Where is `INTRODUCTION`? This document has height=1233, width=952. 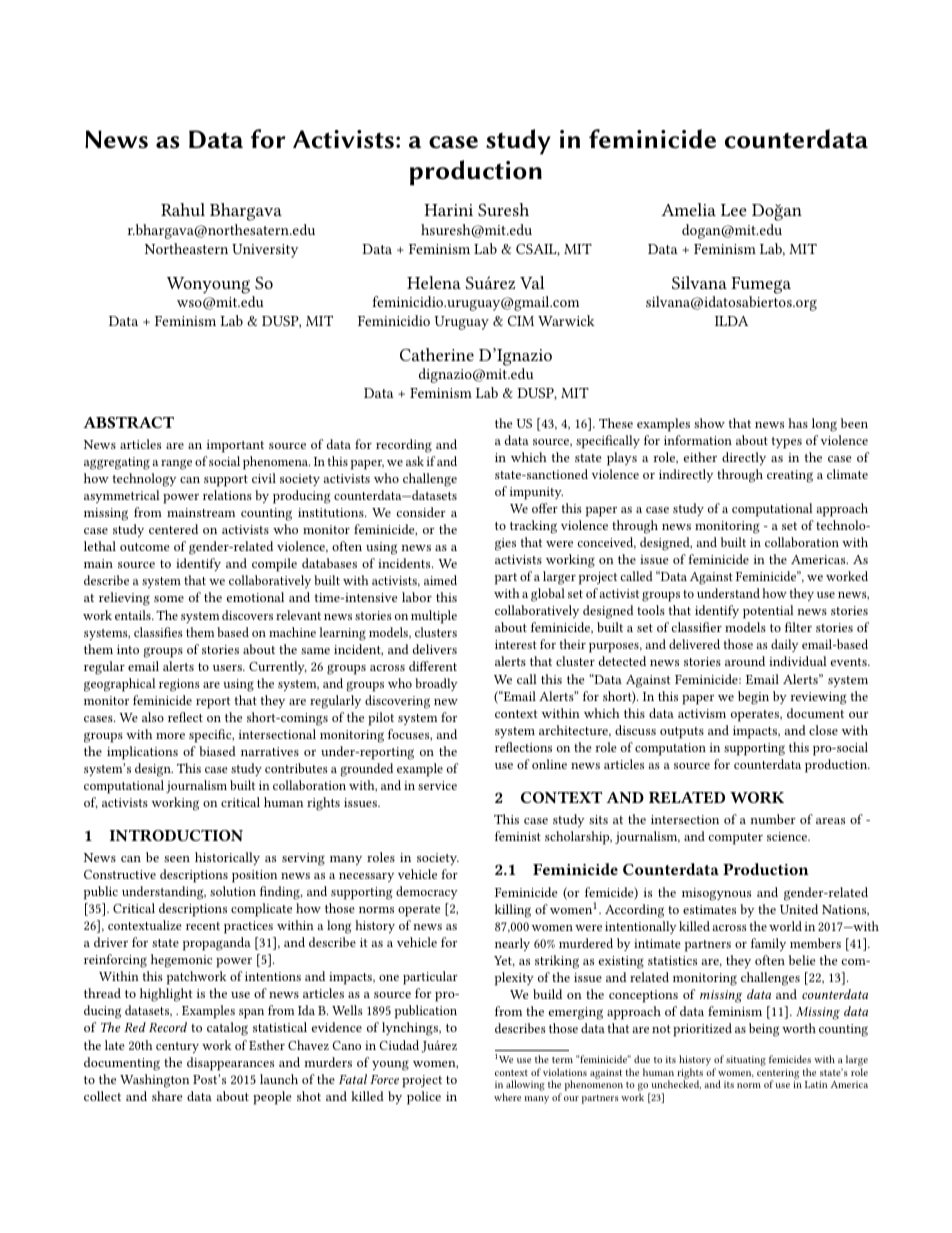
INTRODUCTION is located at coordinates (176, 835).
